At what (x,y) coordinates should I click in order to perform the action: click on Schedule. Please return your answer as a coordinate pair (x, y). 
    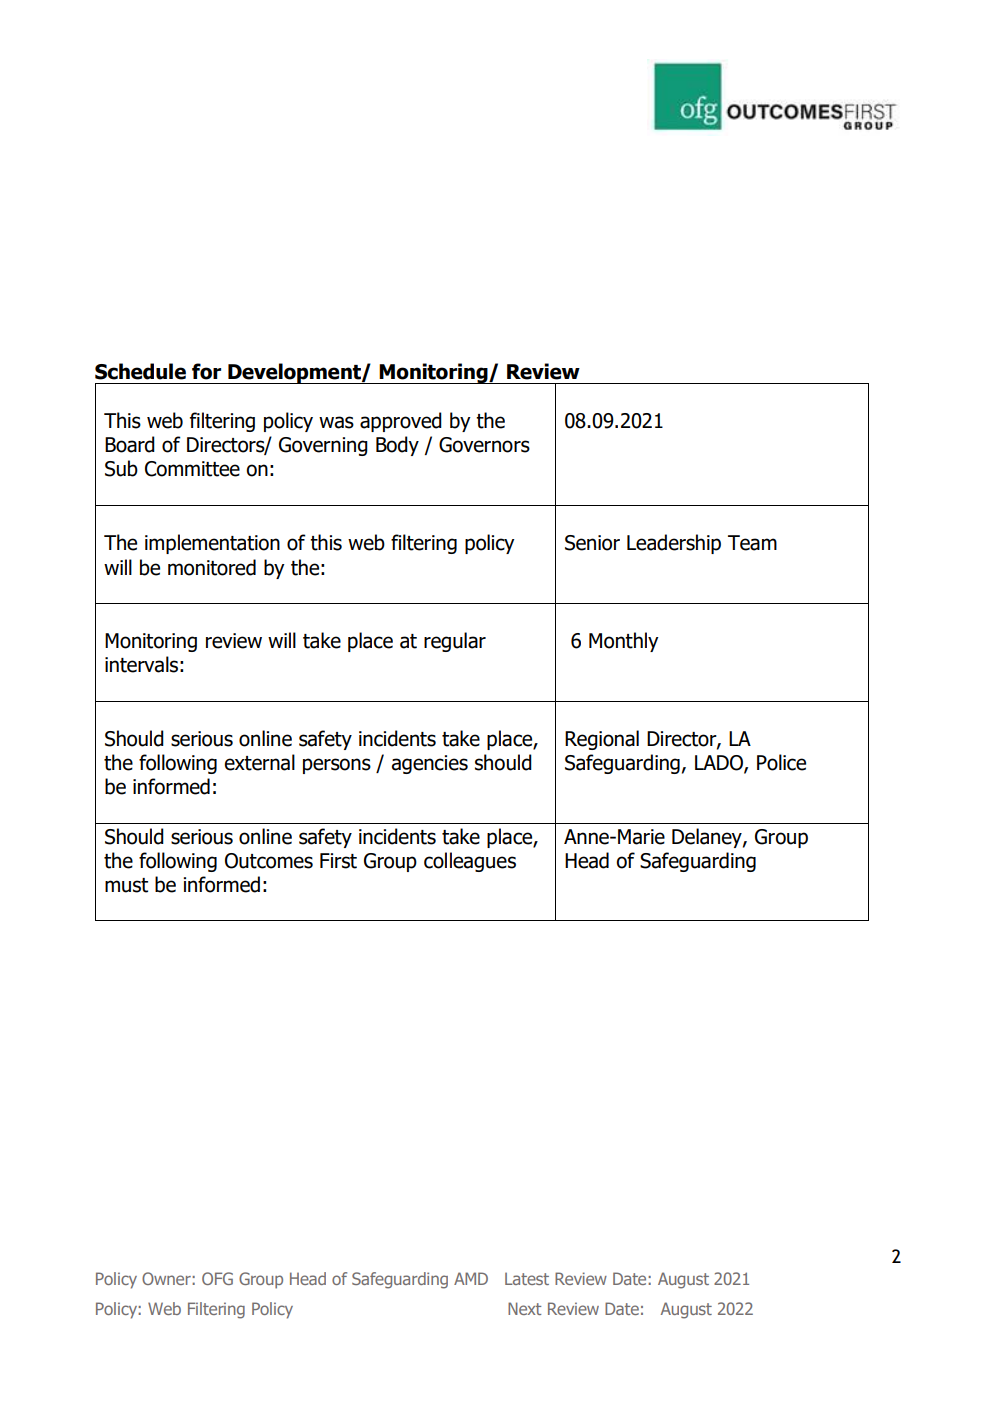
    Looking at the image, I should click on (140, 371).
